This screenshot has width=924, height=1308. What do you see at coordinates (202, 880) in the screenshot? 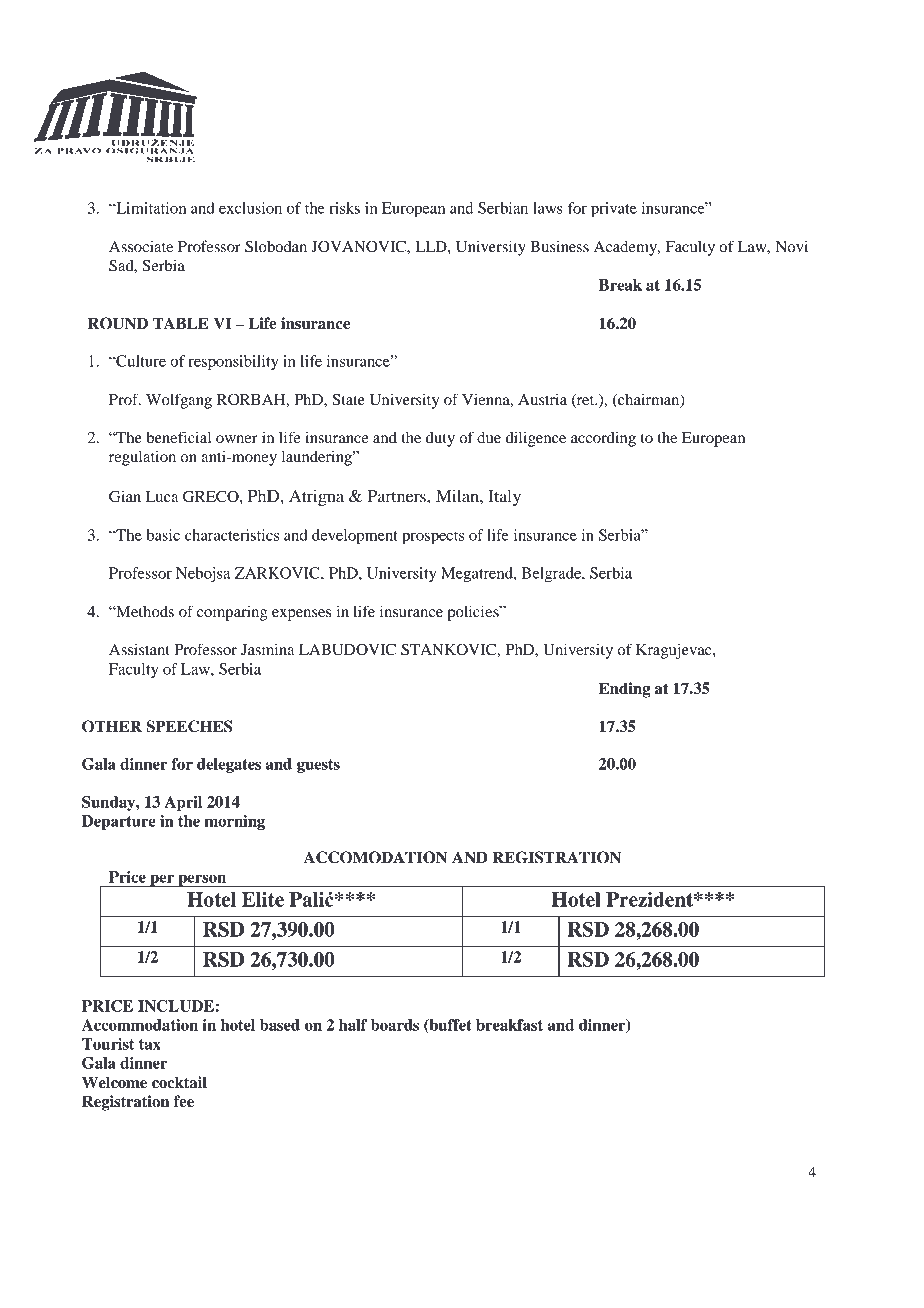
I see `person` at bounding box center [202, 880].
